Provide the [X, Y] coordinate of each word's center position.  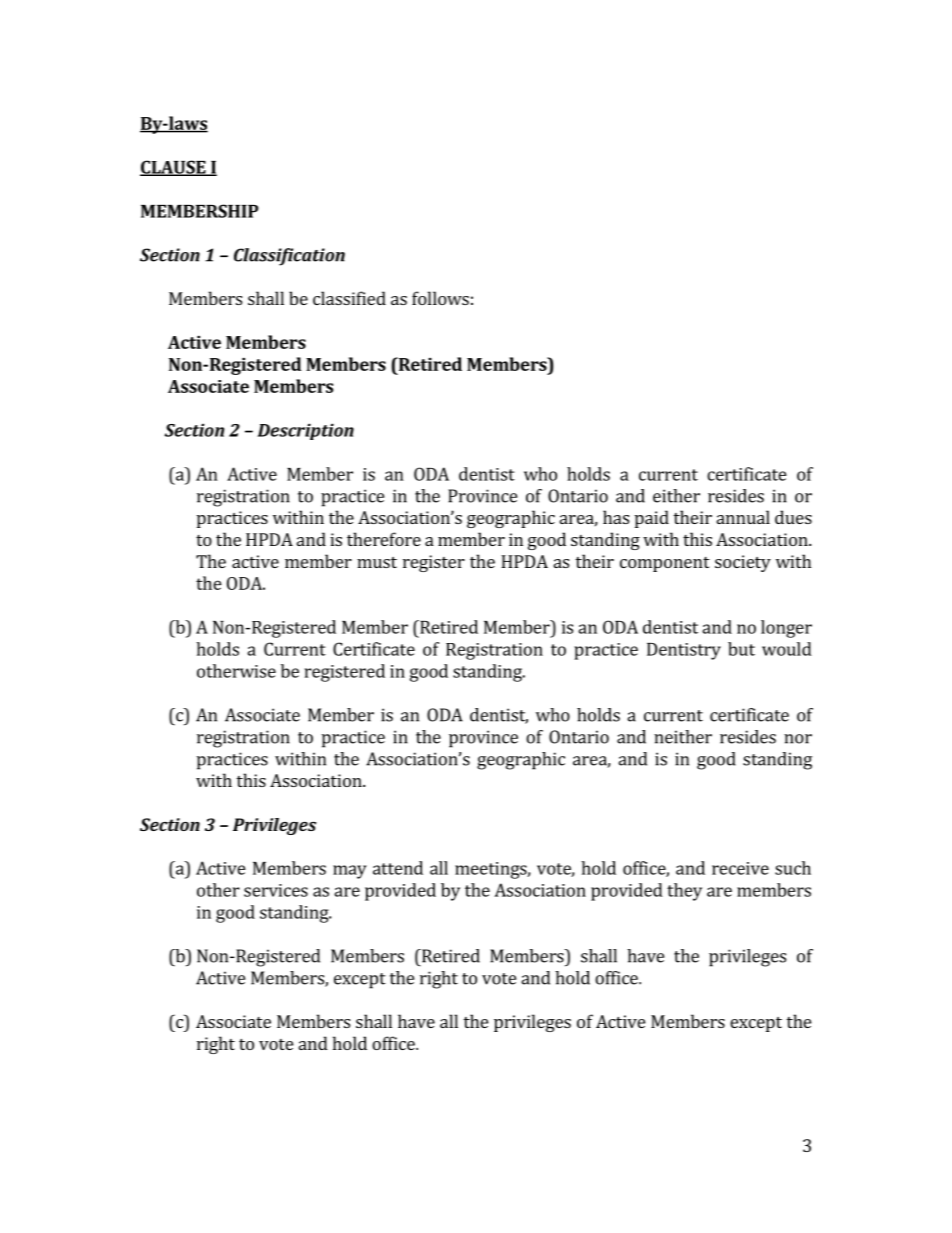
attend [398, 868]
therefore [384, 539]
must [377, 562]
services [276, 890]
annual [743, 517]
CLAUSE [174, 168]
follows [440, 298]
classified [349, 298]
